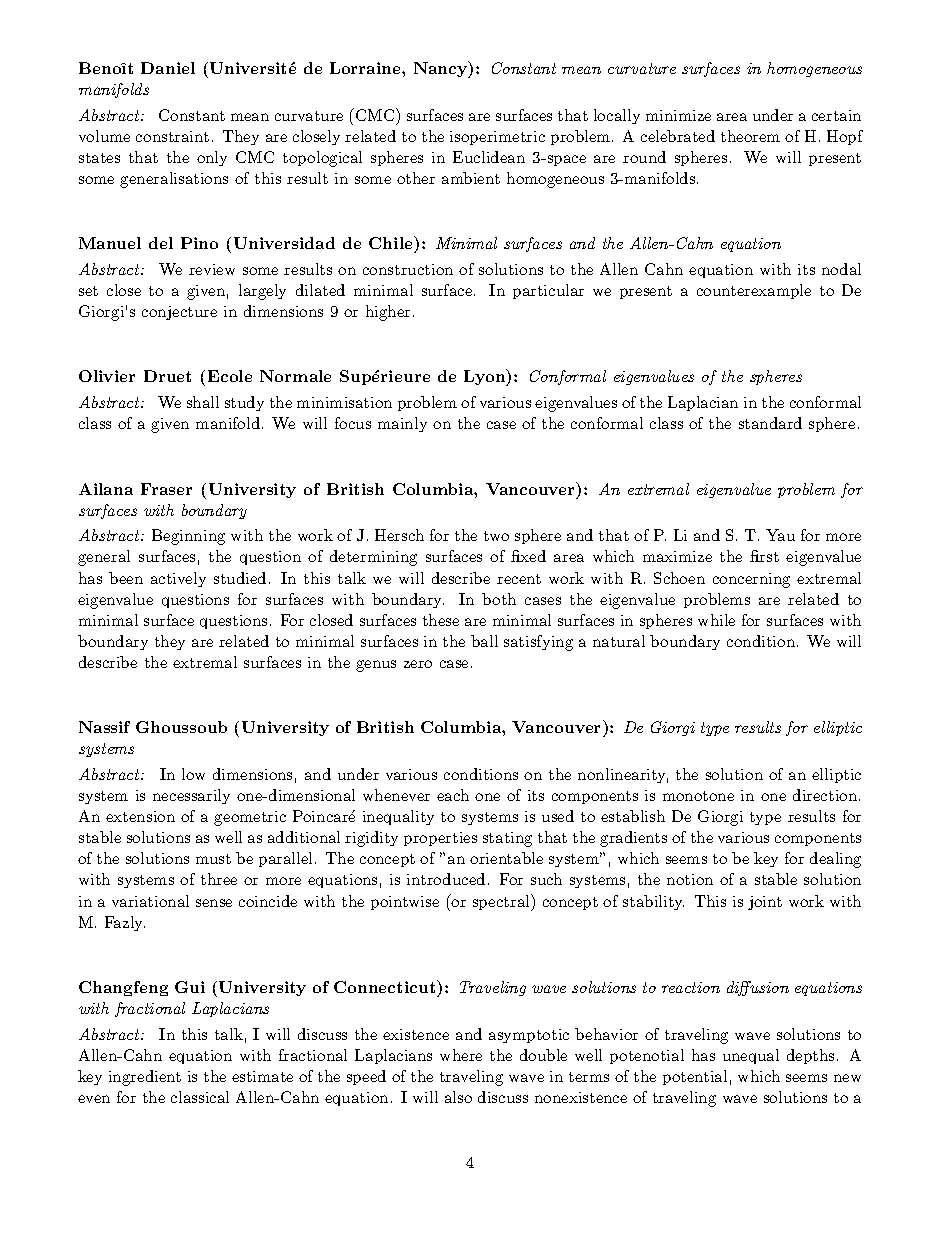  I want to click on Daniel, so click(168, 68).
